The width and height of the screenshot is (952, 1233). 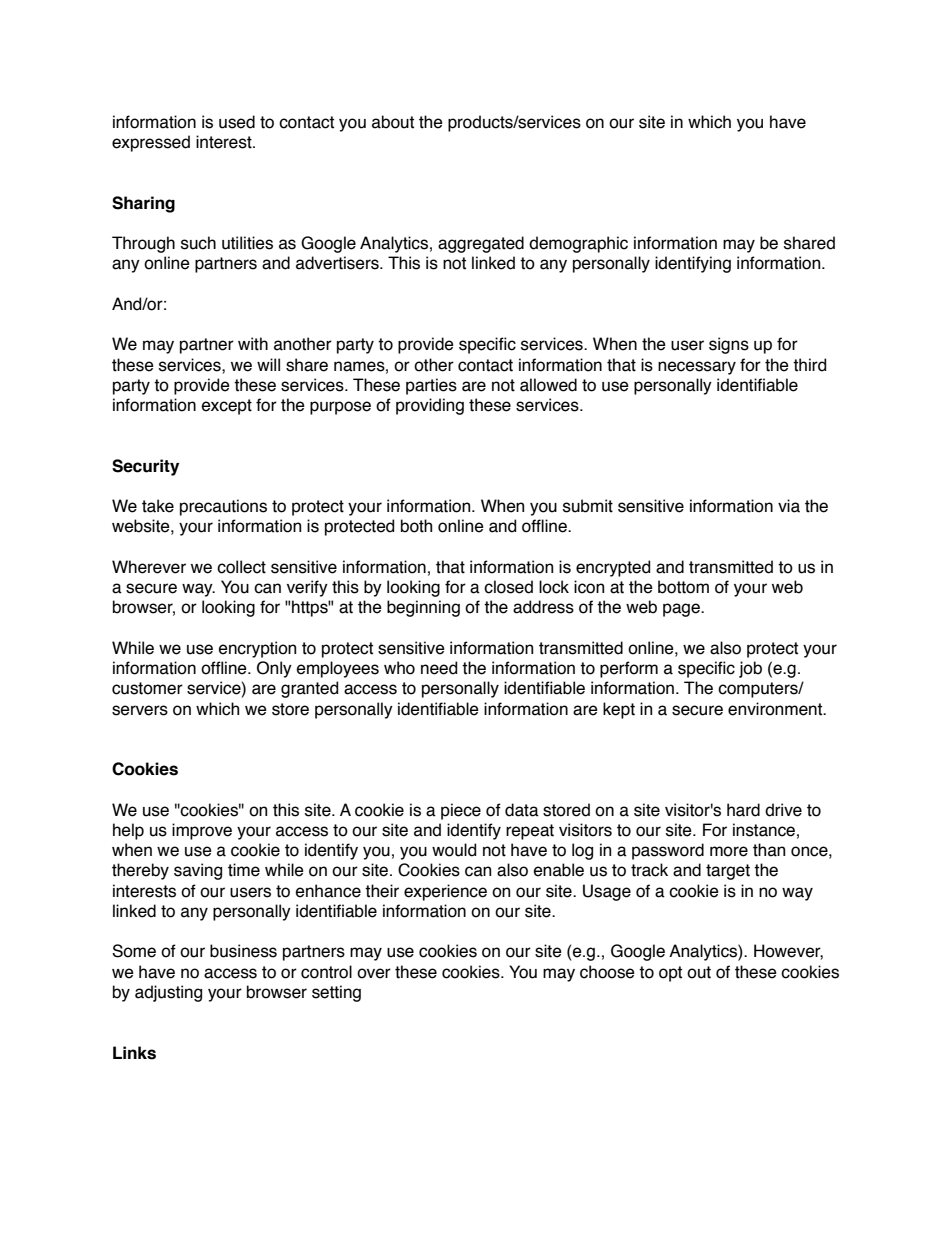 I want to click on piece, so click(x=461, y=811).
